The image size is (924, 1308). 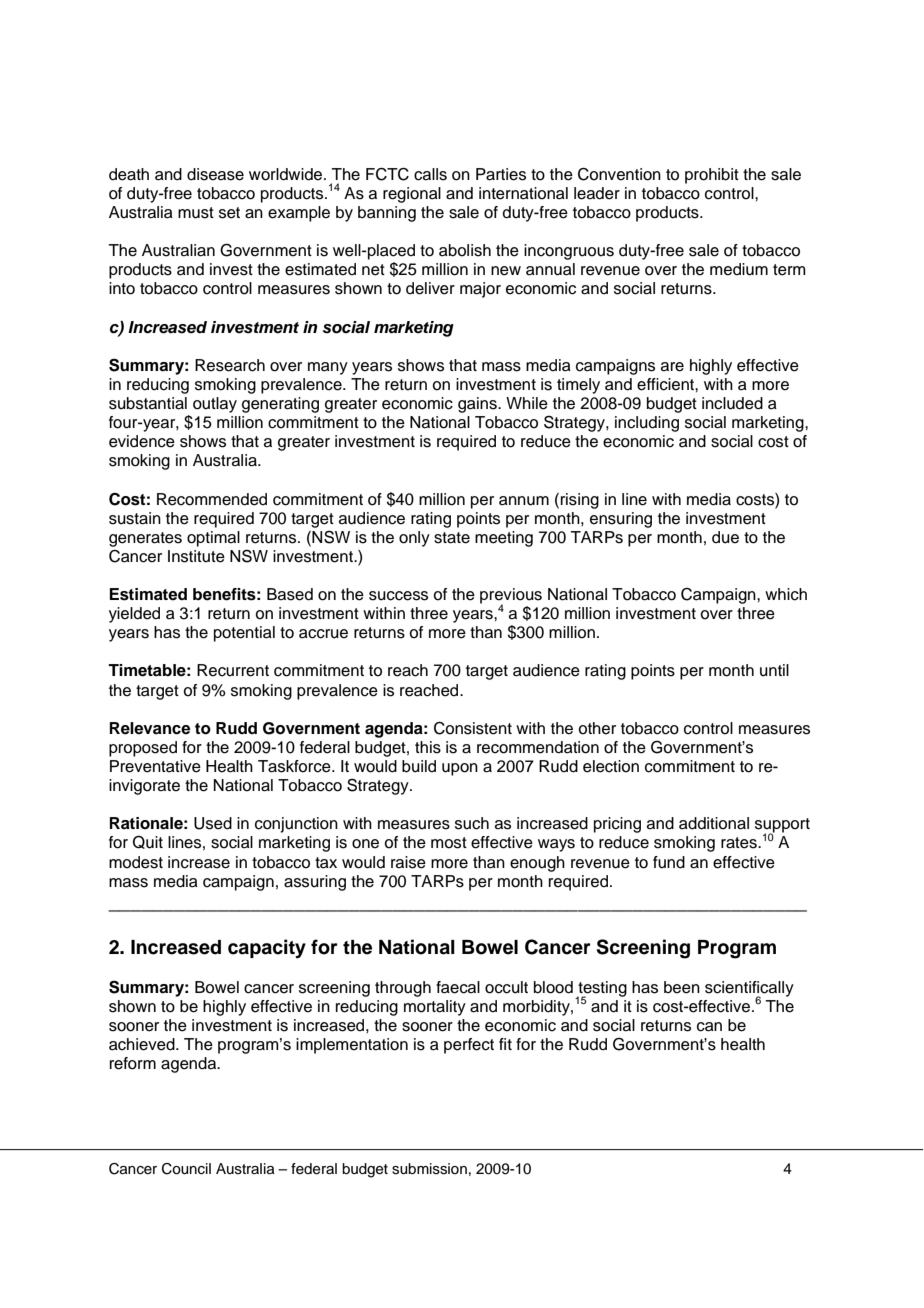 I want to click on prohibit, so click(x=712, y=176).
